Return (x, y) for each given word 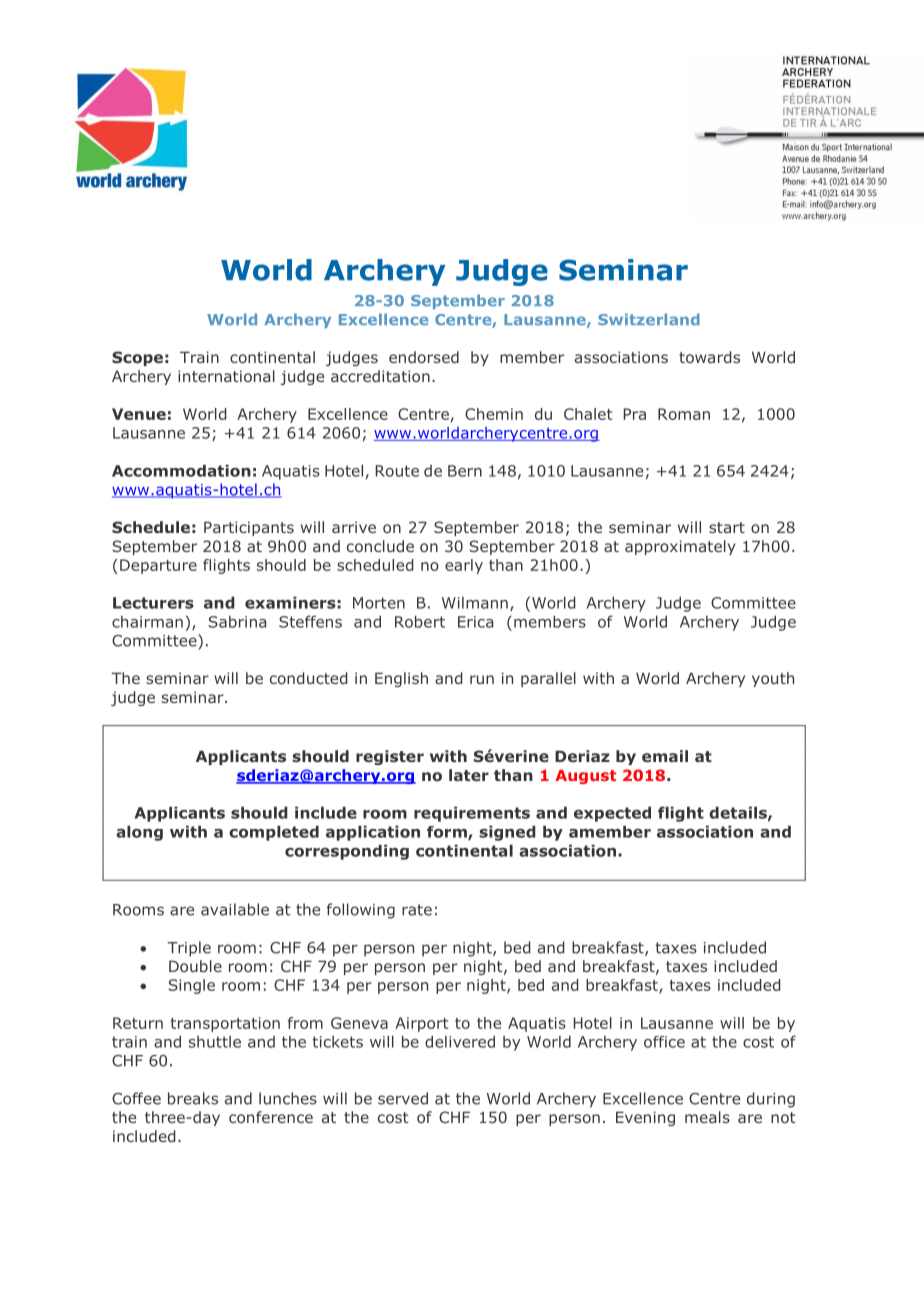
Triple (189, 949)
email (665, 756)
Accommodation (181, 470)
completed (274, 833)
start (727, 527)
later (469, 775)
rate (417, 910)
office (664, 1042)
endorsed (424, 357)
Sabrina (237, 622)
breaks (193, 1098)
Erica (475, 622)
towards (709, 357)
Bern (465, 471)
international (226, 376)
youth (773, 679)
